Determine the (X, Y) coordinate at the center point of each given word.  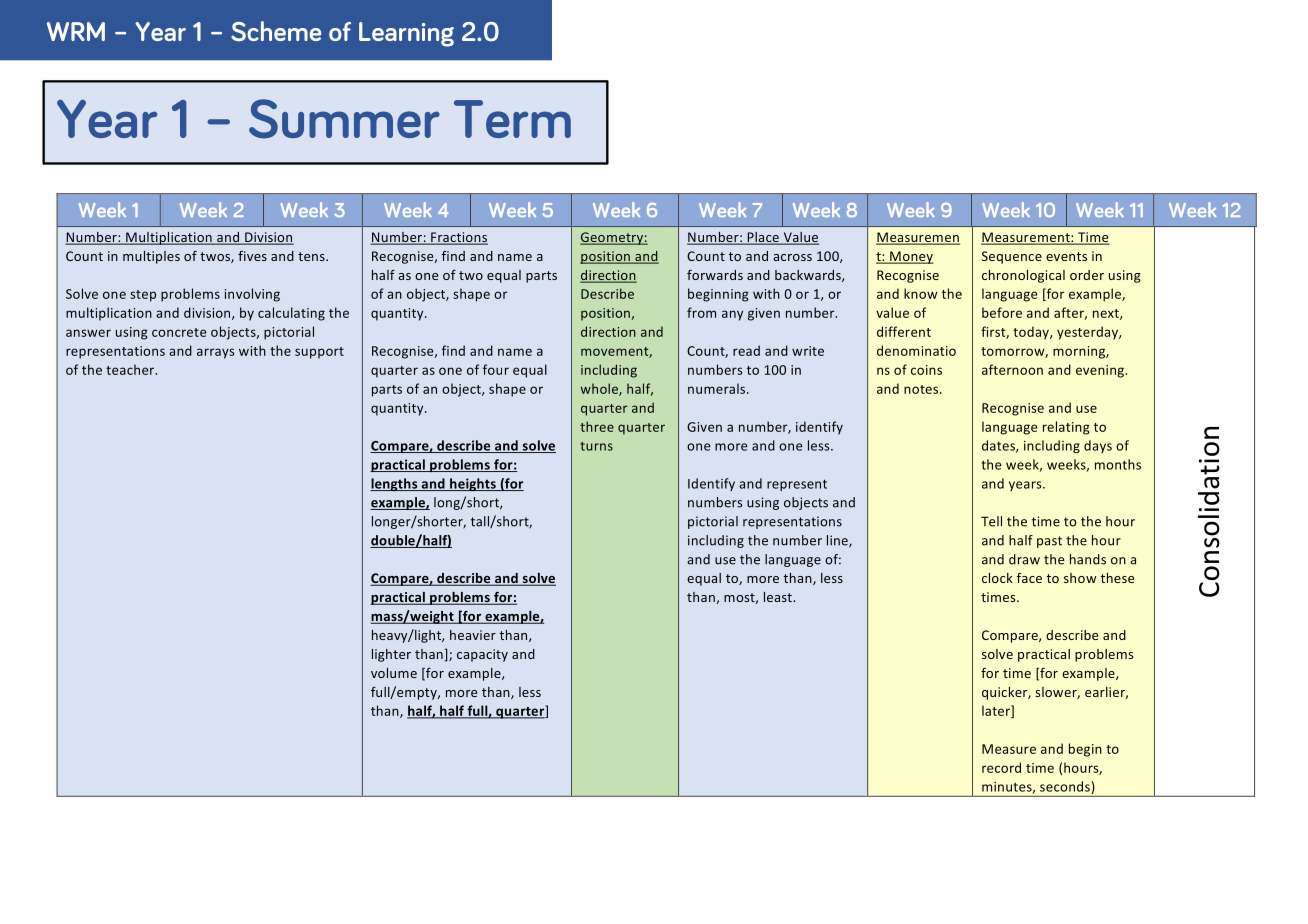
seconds (1066, 787)
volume (394, 673)
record (1001, 767)
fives (252, 256)
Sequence (1012, 257)
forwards (715, 275)
